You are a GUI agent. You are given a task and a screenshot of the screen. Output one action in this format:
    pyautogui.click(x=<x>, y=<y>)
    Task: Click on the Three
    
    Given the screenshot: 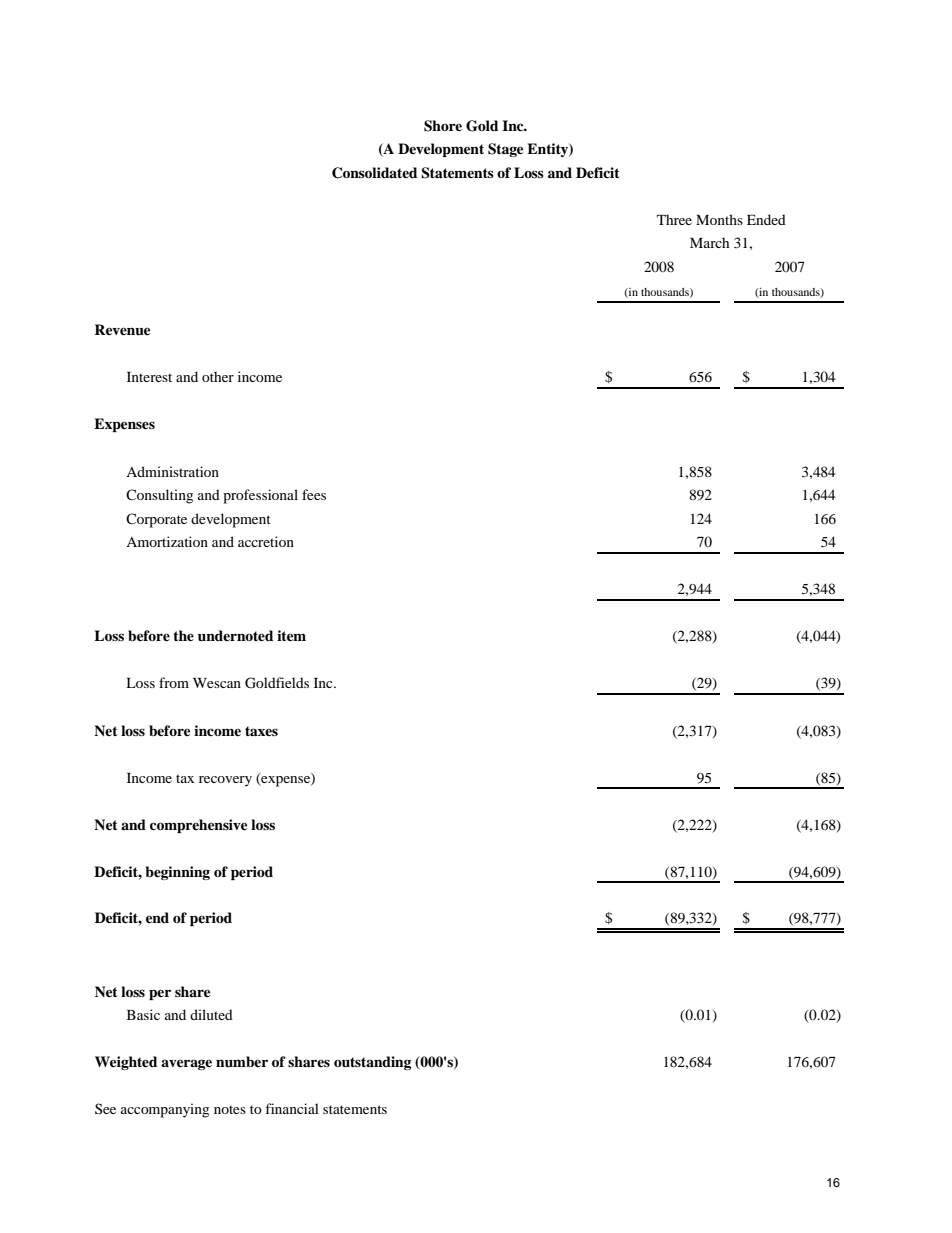 What is the action you would take?
    pyautogui.click(x=674, y=219)
